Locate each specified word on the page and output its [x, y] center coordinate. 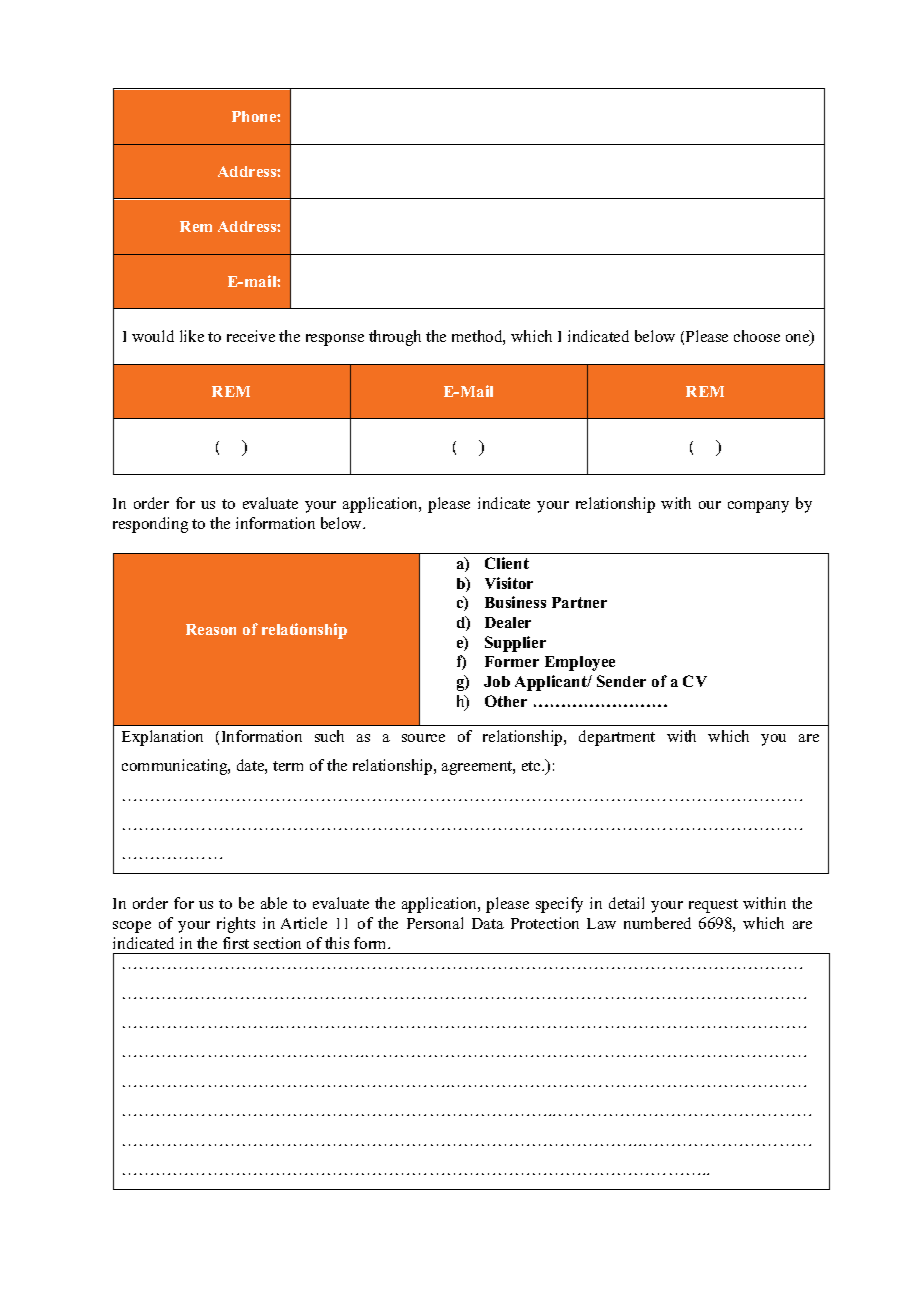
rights [236, 925]
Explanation [162, 738]
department [617, 738]
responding [150, 525]
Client [507, 563]
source [423, 738]
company [758, 507]
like [192, 336]
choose [757, 336]
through [395, 338]
